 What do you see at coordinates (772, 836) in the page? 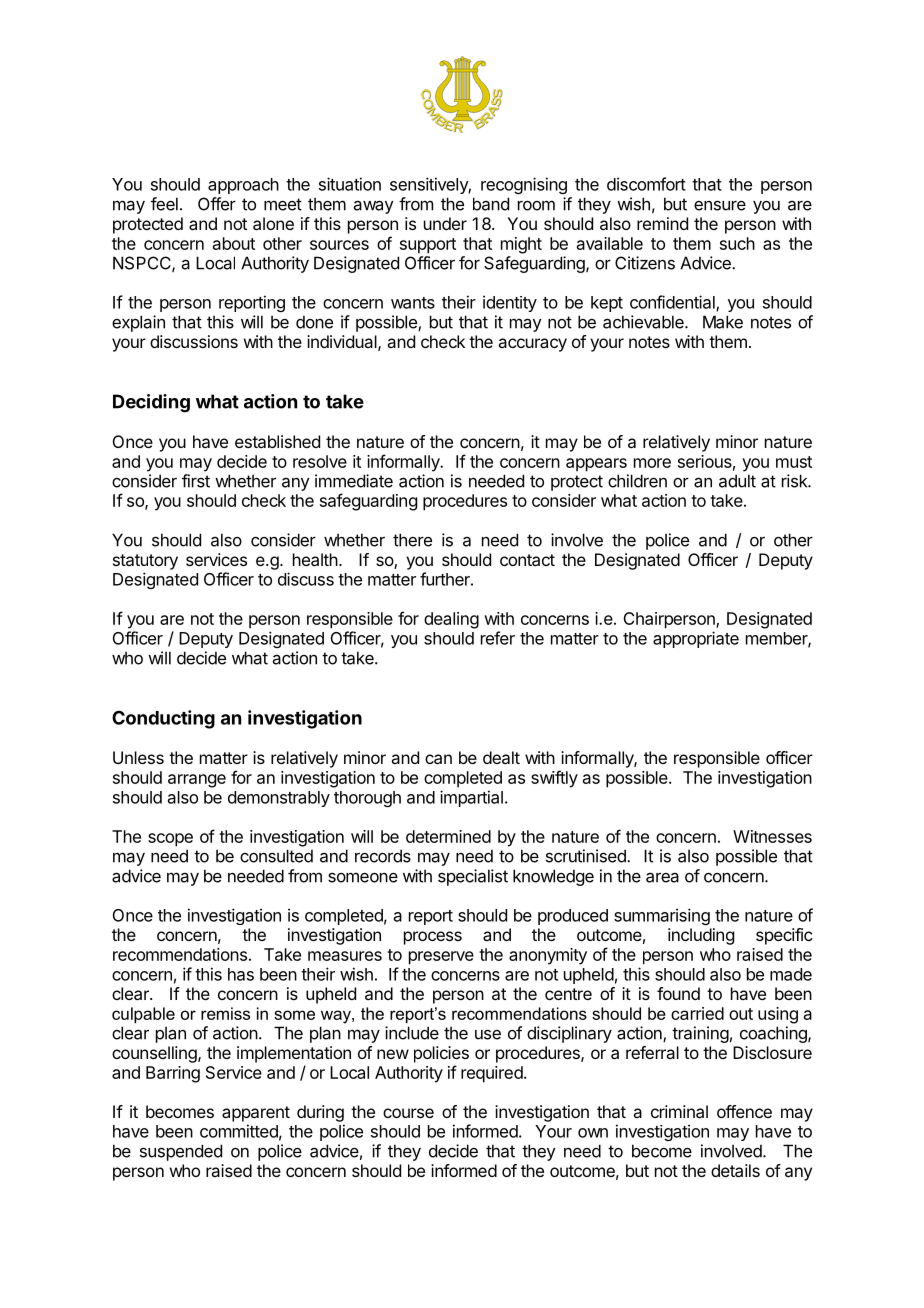
I see `Witnesses` at bounding box center [772, 836].
